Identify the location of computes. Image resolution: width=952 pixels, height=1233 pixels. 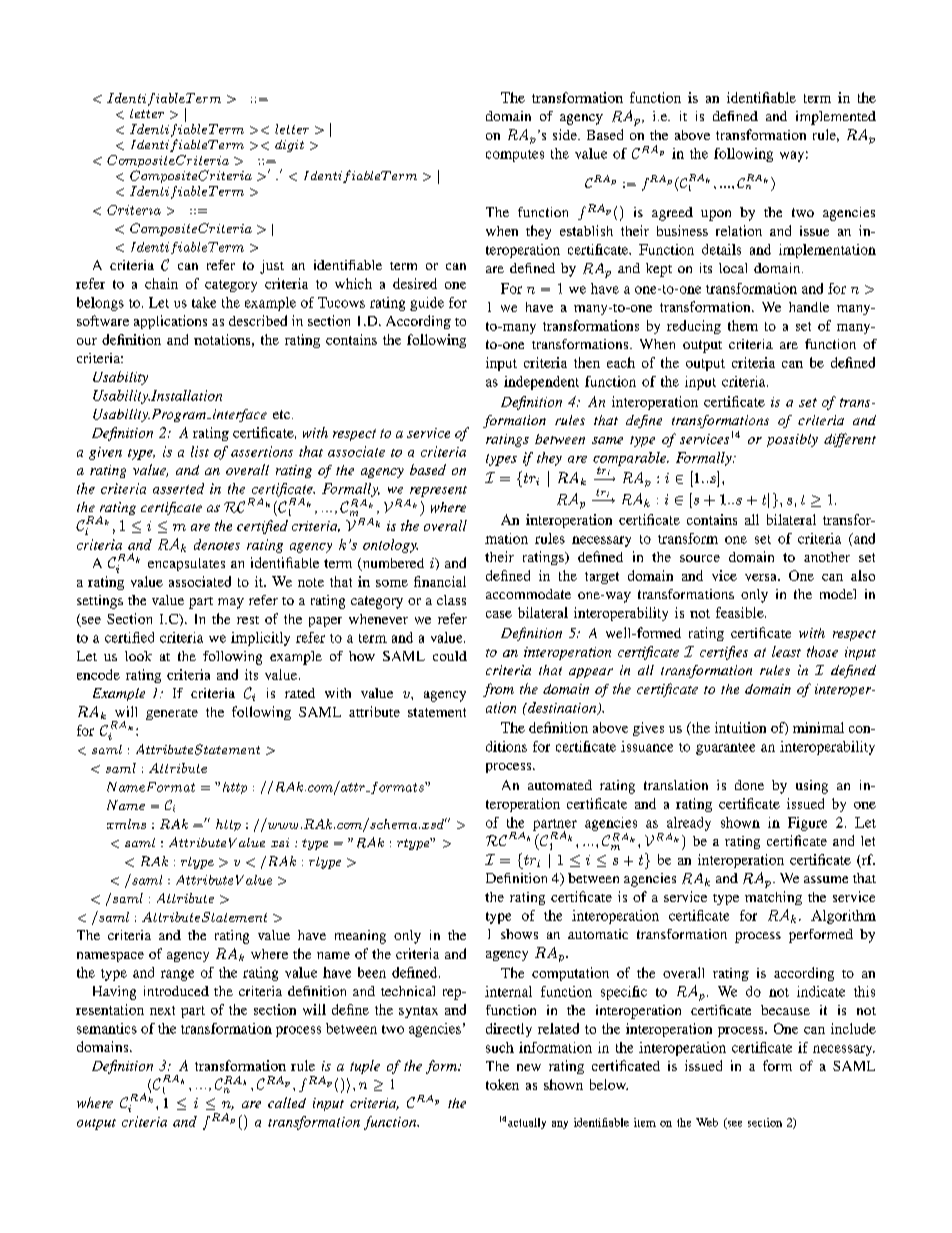
(515, 156).
